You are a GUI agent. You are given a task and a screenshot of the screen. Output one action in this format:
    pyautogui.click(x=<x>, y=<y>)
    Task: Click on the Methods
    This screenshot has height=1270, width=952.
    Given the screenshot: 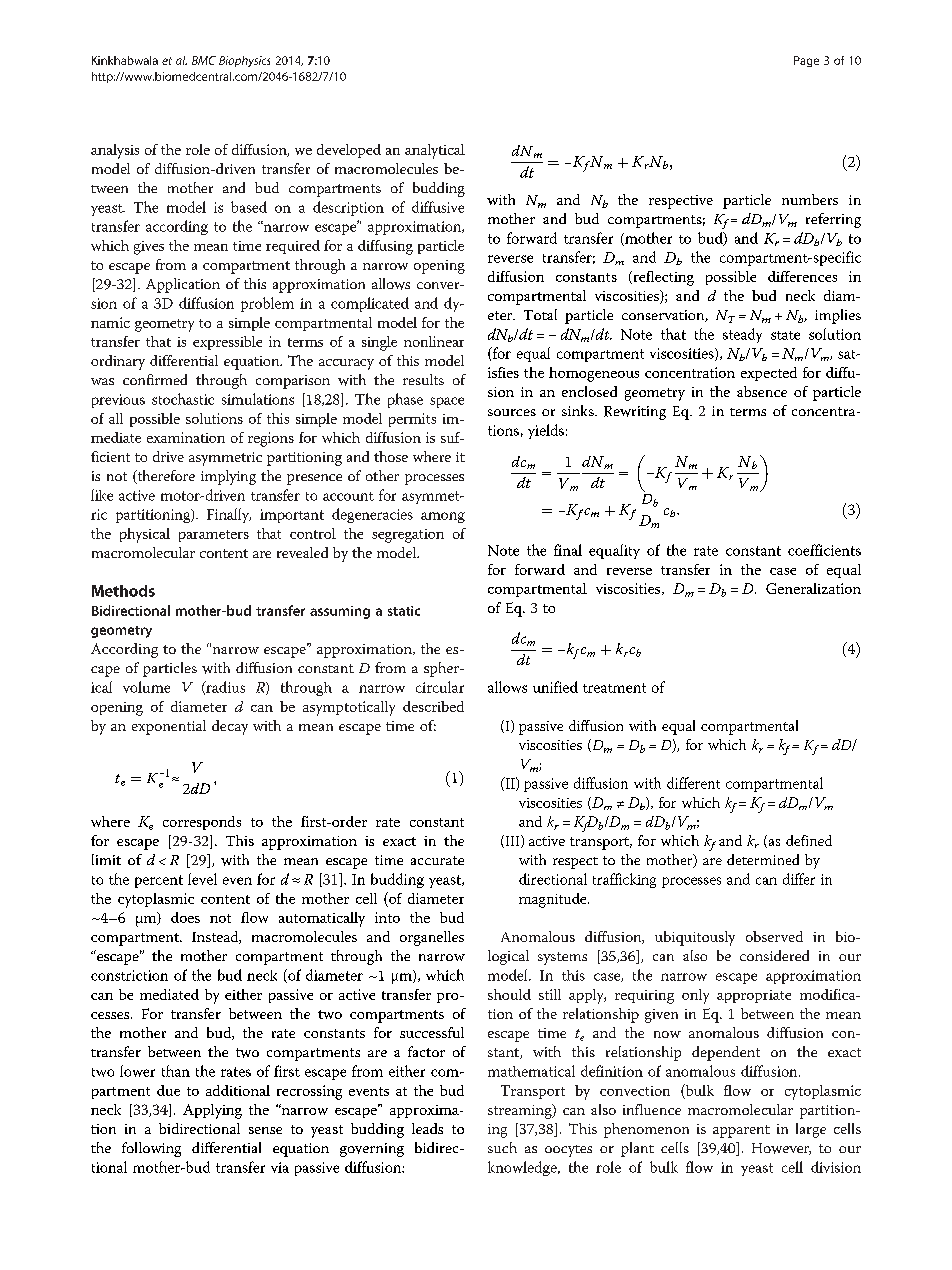 What is the action you would take?
    pyautogui.click(x=123, y=591)
